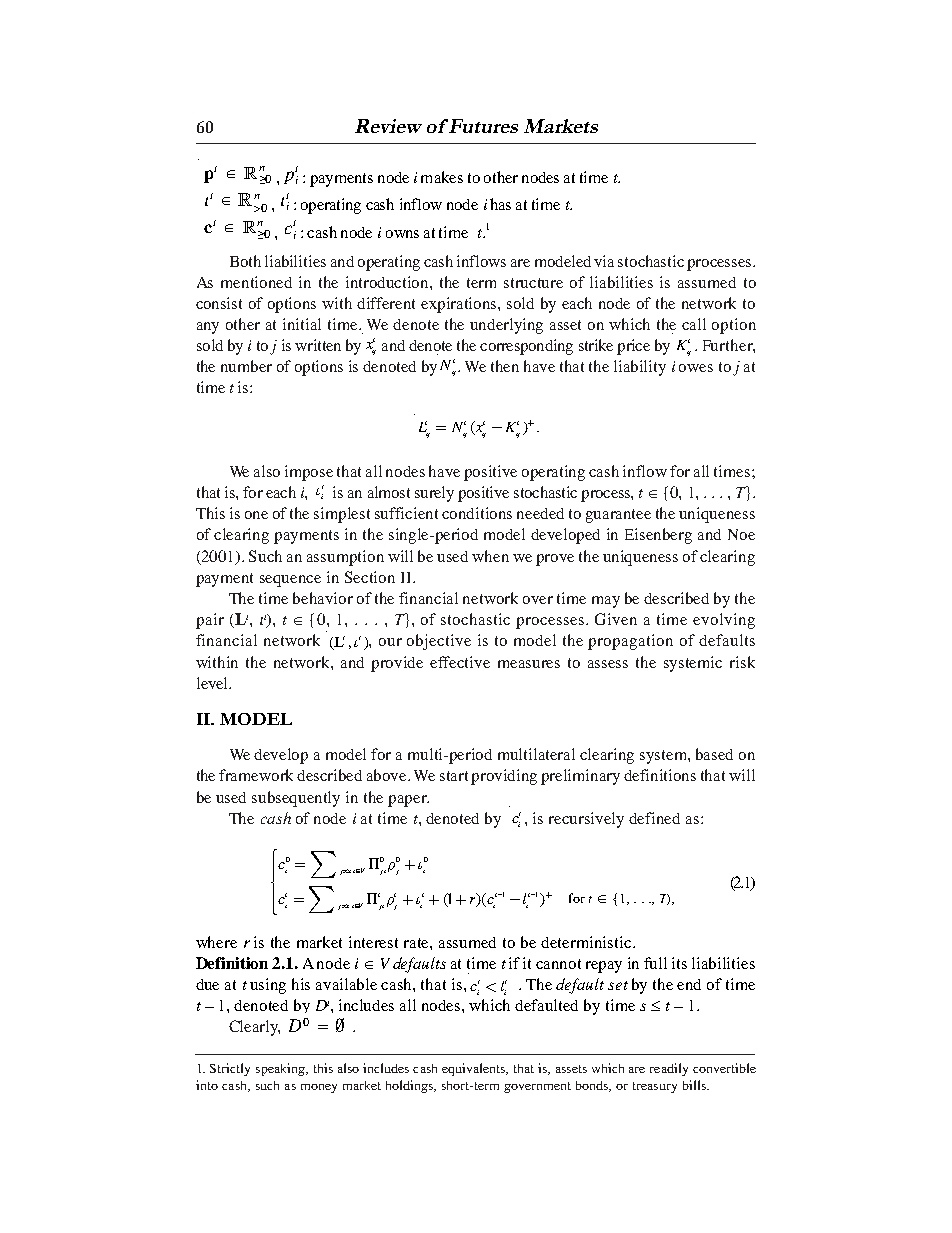 The height and width of the screenshot is (1233, 952). Describe the element at coordinates (696, 368) in the screenshot. I see `owes` at that location.
